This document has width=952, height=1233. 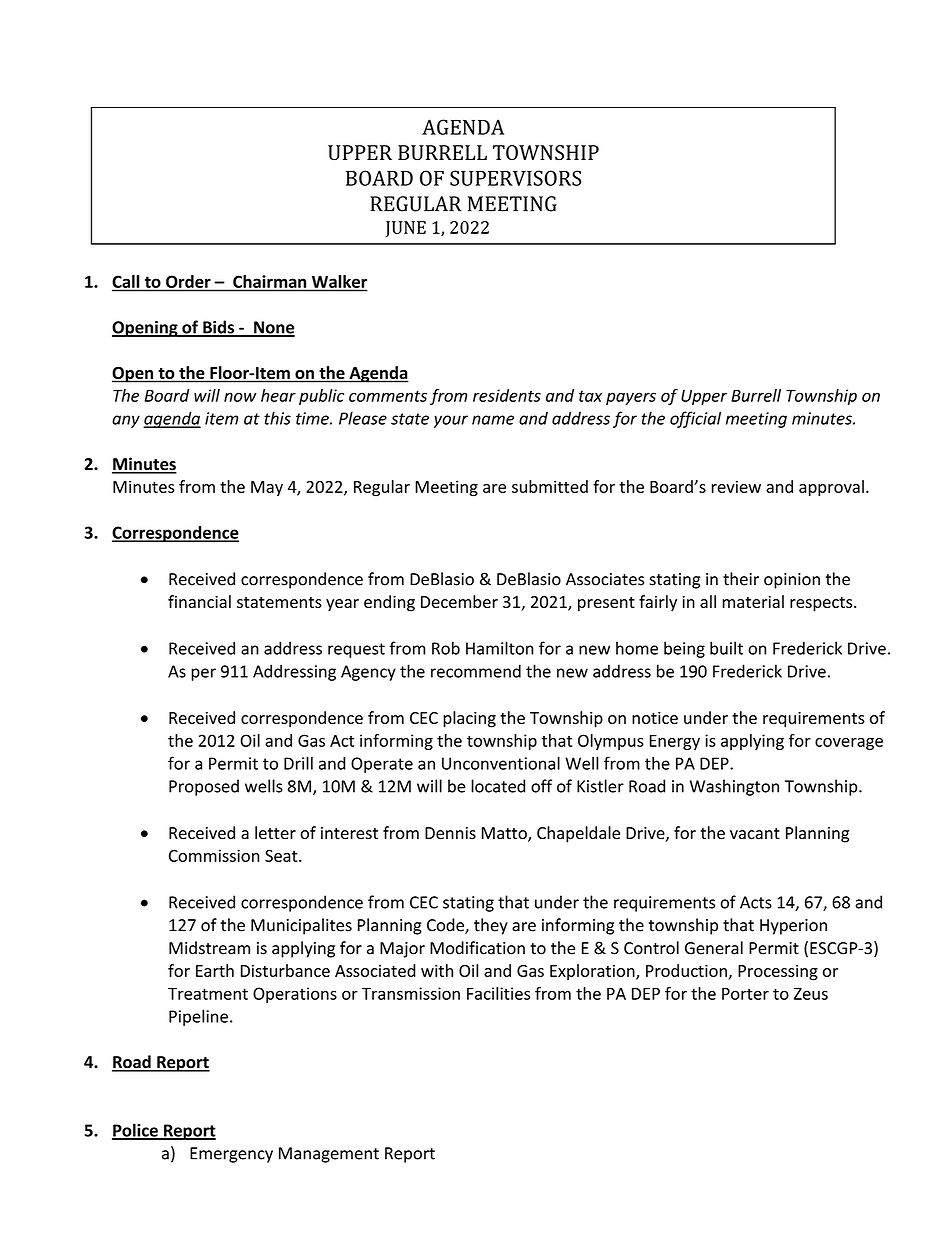 I want to click on submitted, so click(x=550, y=486).
